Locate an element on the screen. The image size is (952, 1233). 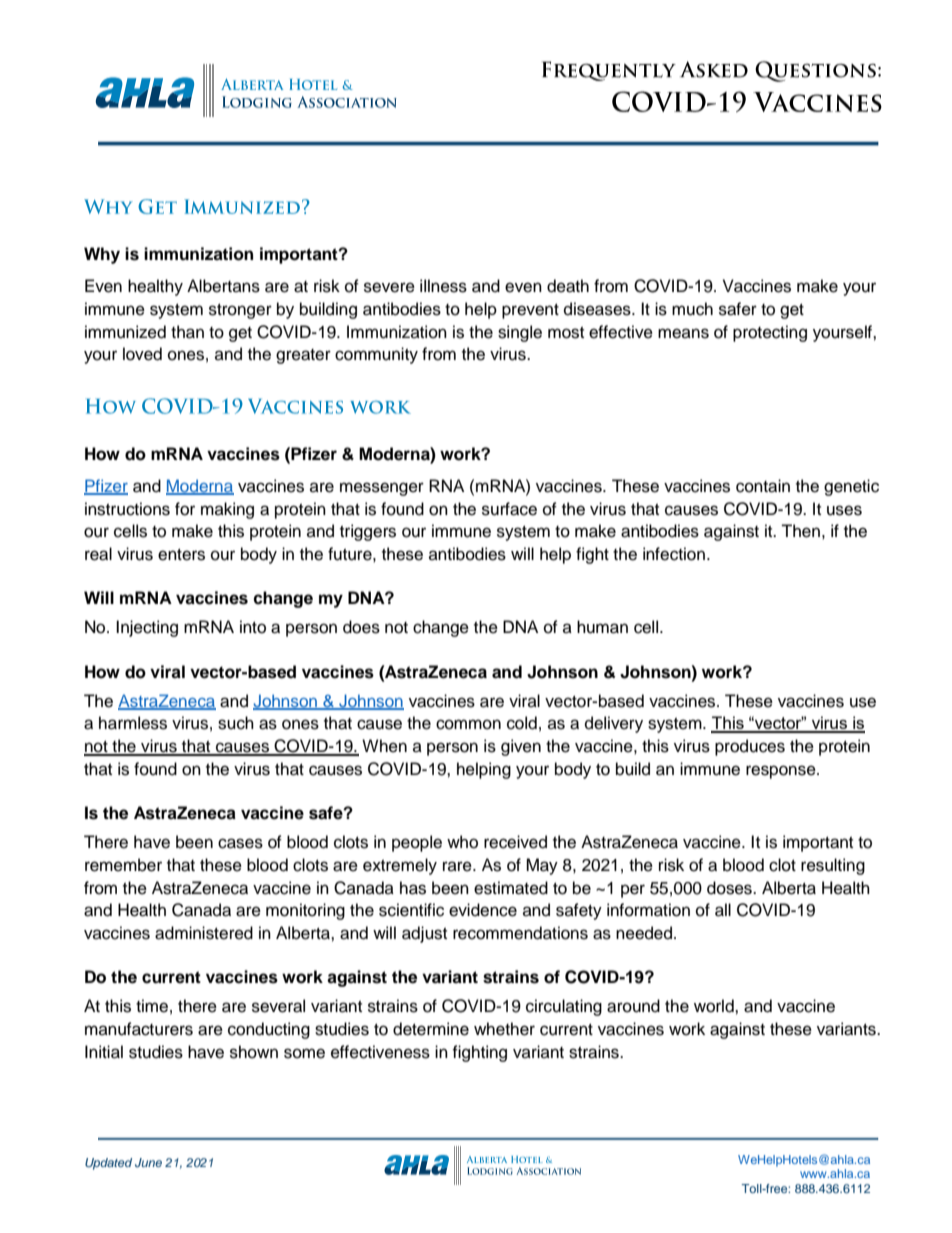
common is located at coordinates (468, 724).
